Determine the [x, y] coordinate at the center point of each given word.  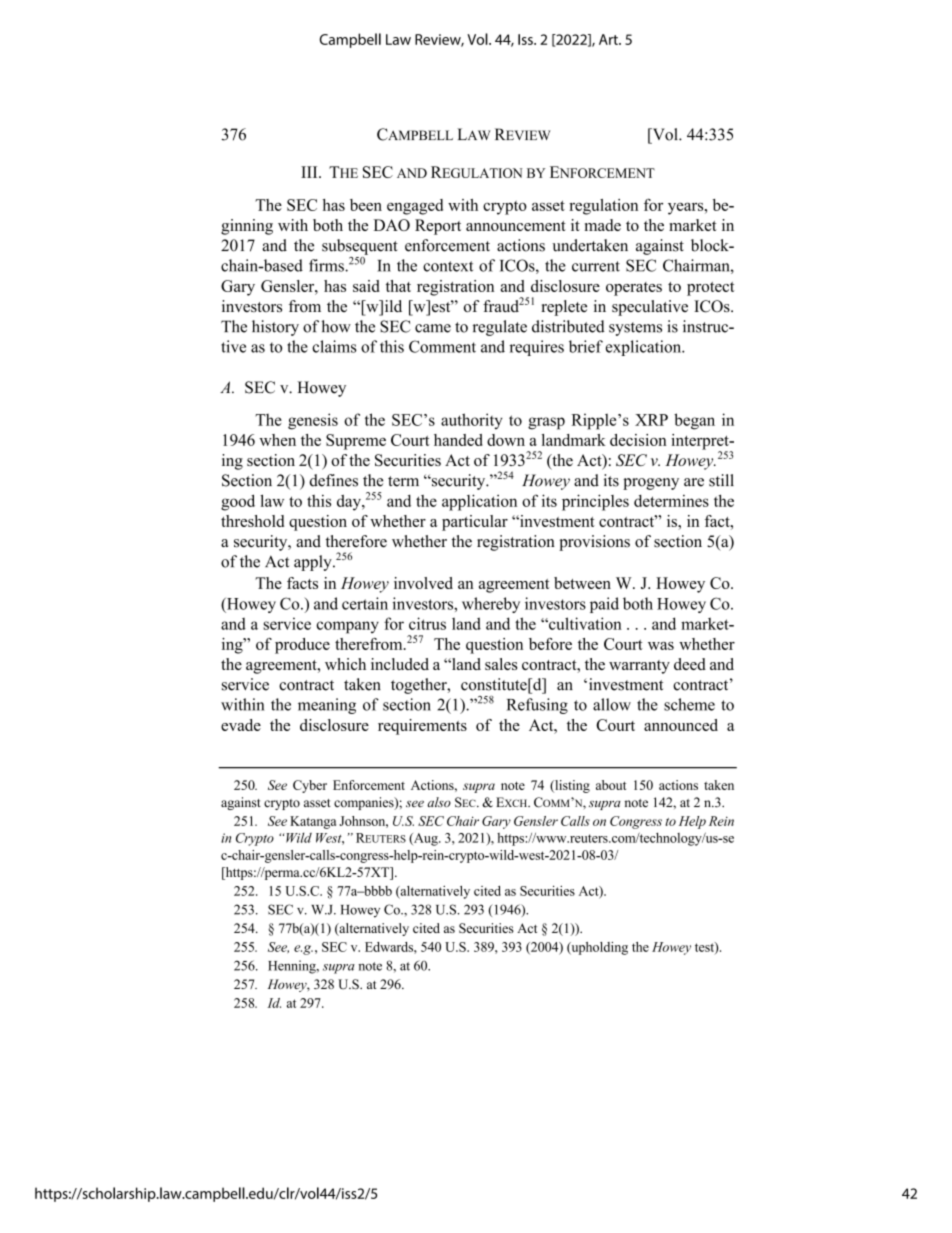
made [603, 225]
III [310, 172]
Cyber [310, 786]
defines [333, 480]
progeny [651, 484]
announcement [516, 226]
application [479, 502]
